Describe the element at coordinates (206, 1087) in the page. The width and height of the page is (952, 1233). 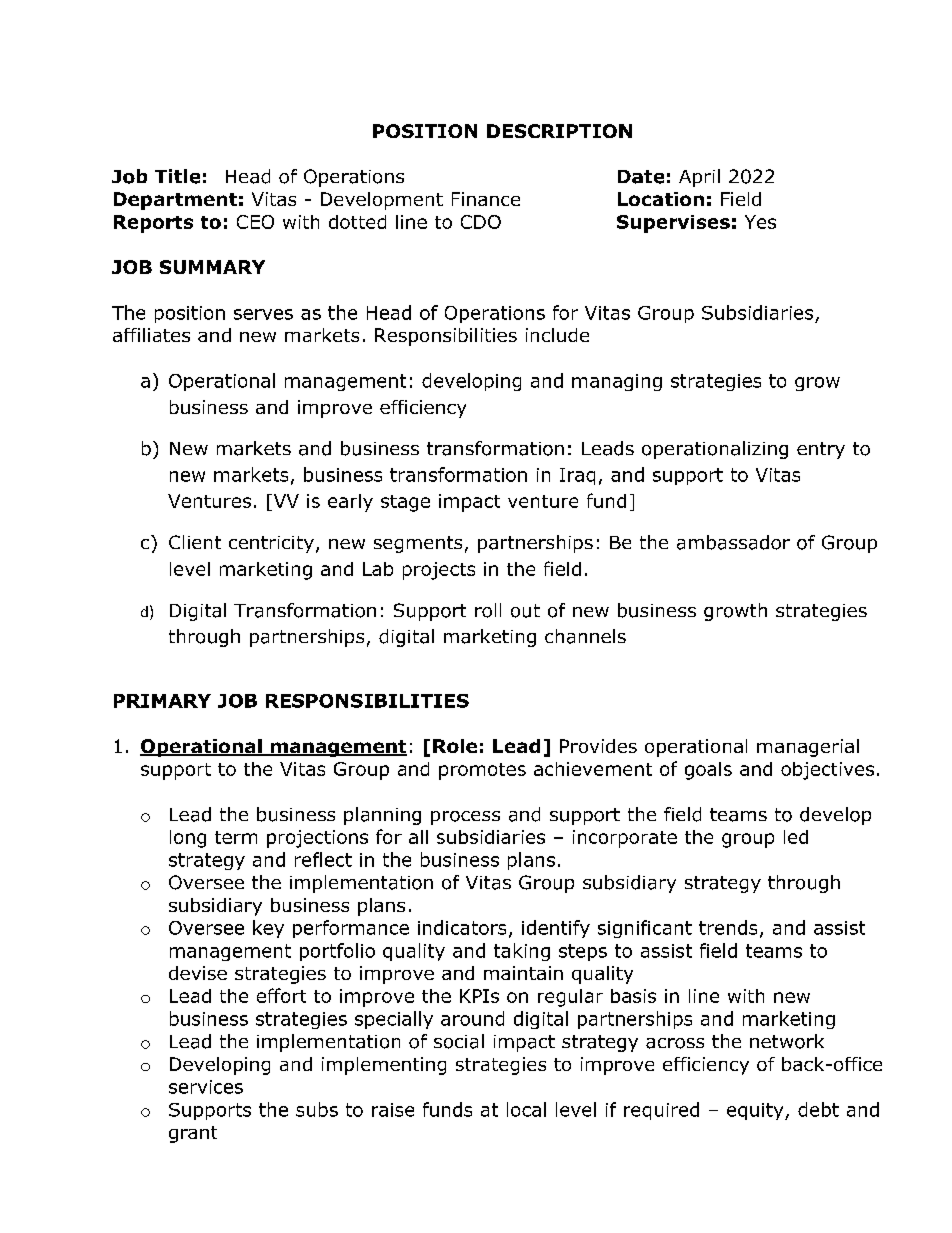
I see `services` at that location.
